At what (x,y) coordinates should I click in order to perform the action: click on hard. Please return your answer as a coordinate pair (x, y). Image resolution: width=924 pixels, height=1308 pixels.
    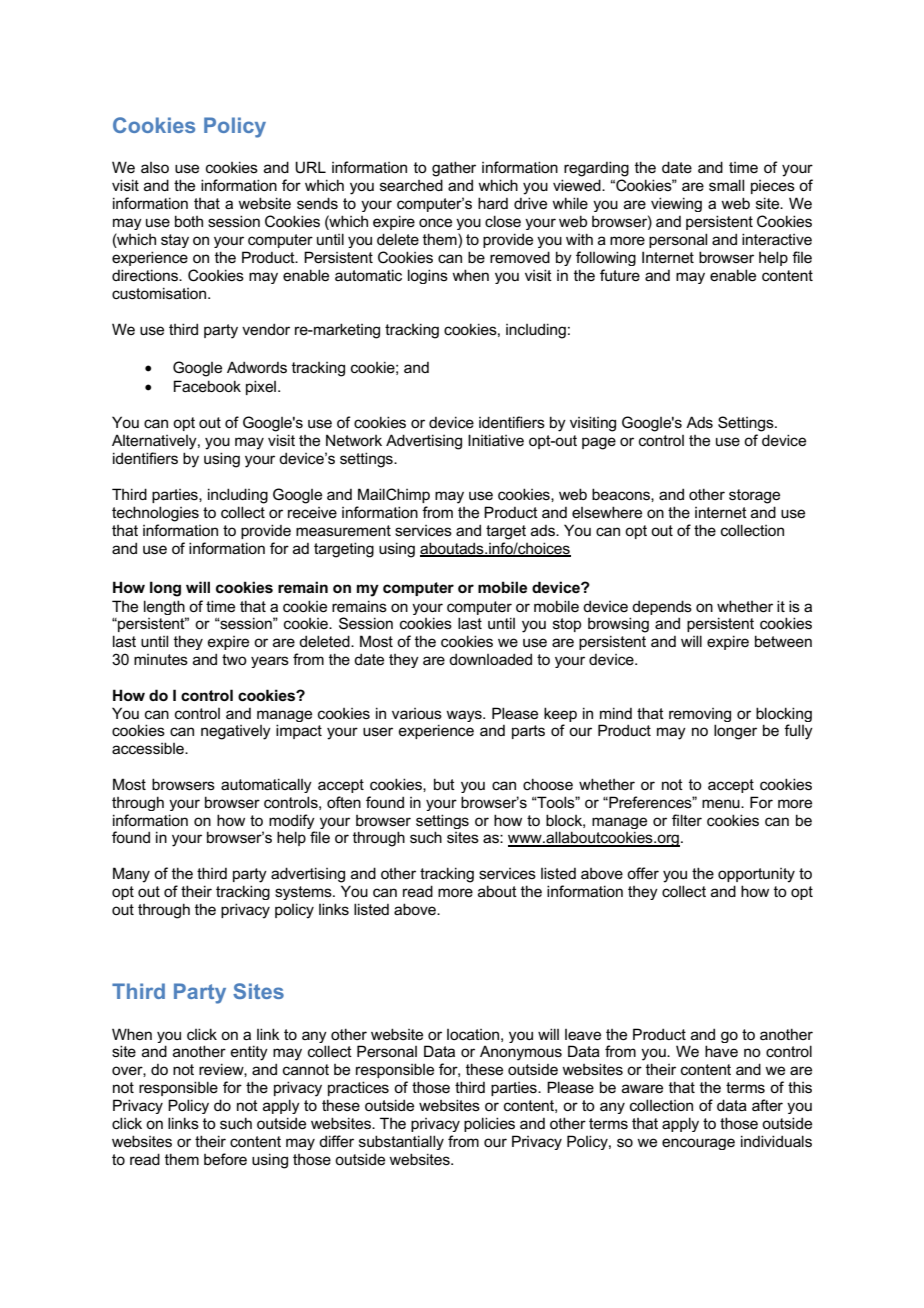
    Looking at the image, I should click on (493, 203).
